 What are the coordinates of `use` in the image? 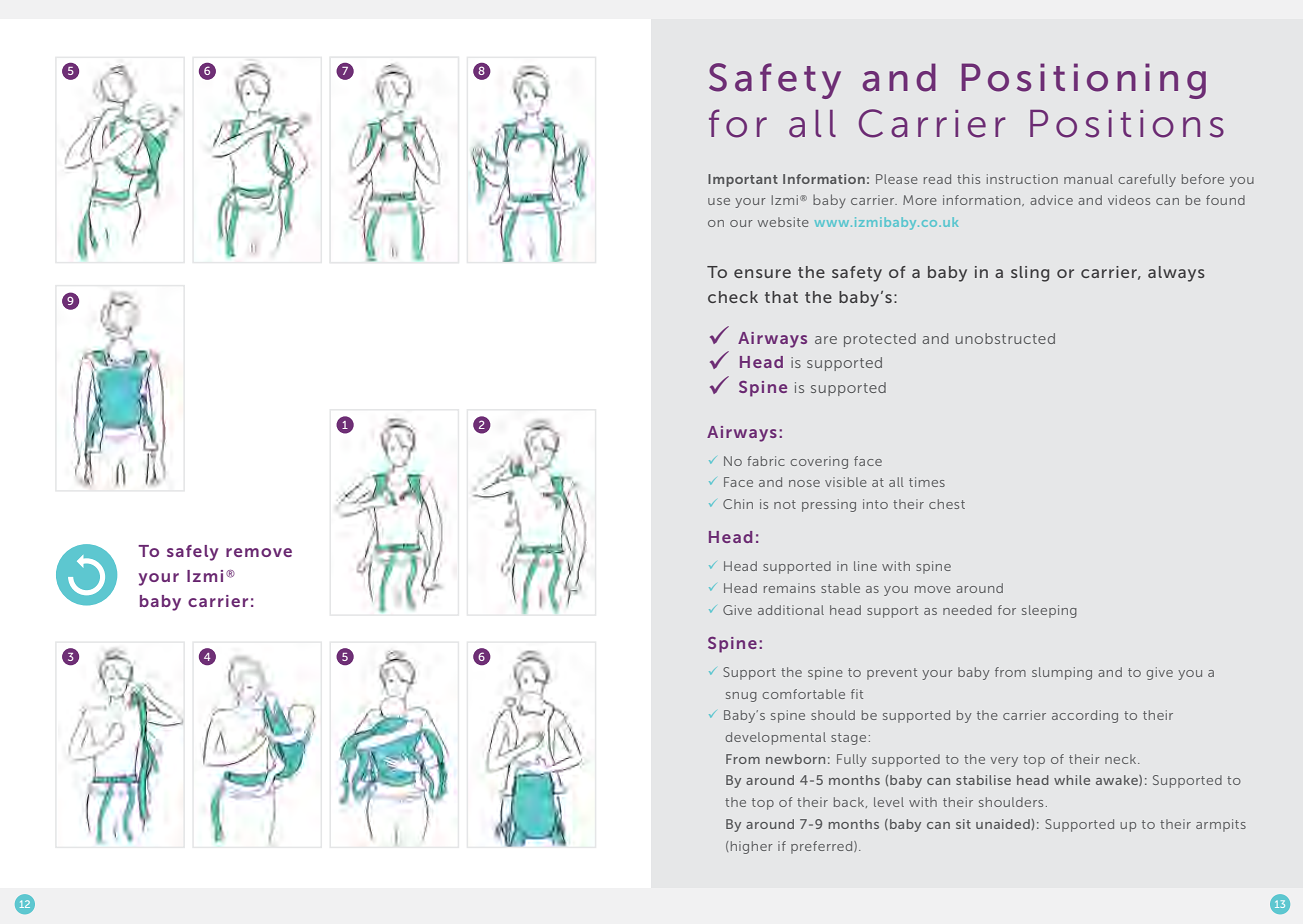 It's located at (719, 201).
